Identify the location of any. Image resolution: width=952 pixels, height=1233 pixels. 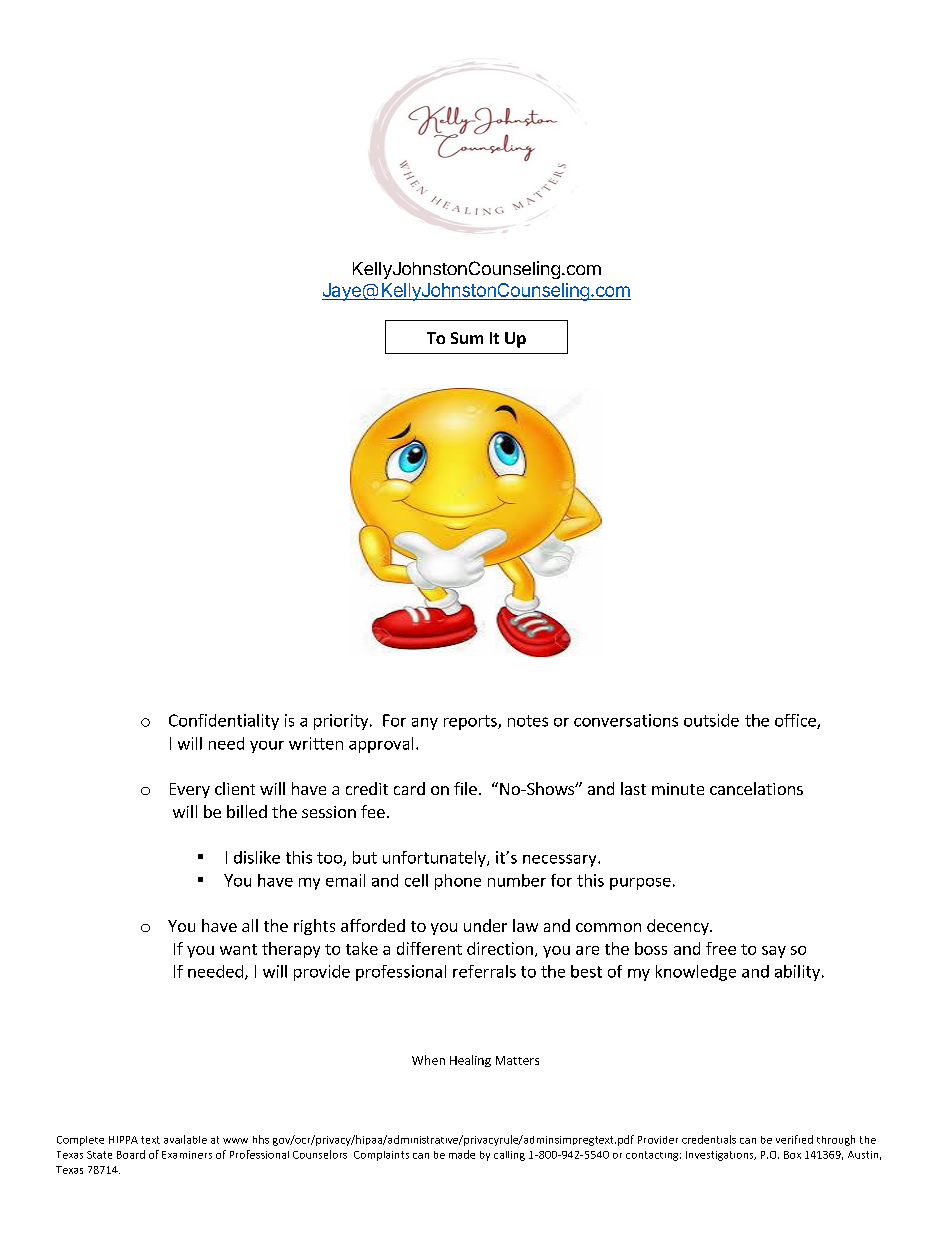
(425, 724).
